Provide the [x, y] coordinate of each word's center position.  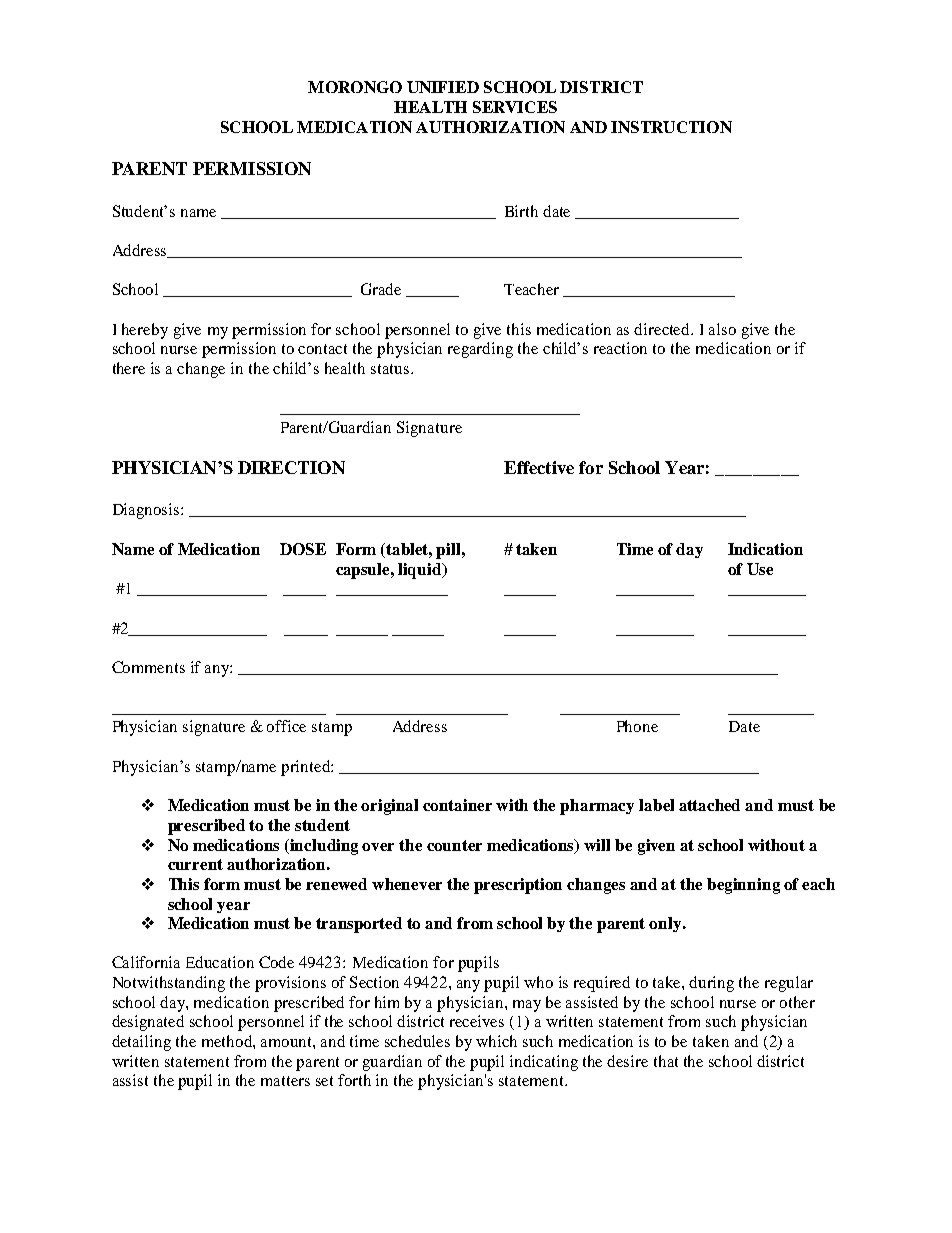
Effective [539, 467]
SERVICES [515, 107]
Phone [637, 726]
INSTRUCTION [671, 127]
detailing [141, 1043]
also [722, 329]
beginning [743, 886]
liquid [421, 571]
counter [454, 845]
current [195, 864]
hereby [145, 331]
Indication [765, 549]
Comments [148, 667]
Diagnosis [147, 511]
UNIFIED [443, 87]
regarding [480, 350]
